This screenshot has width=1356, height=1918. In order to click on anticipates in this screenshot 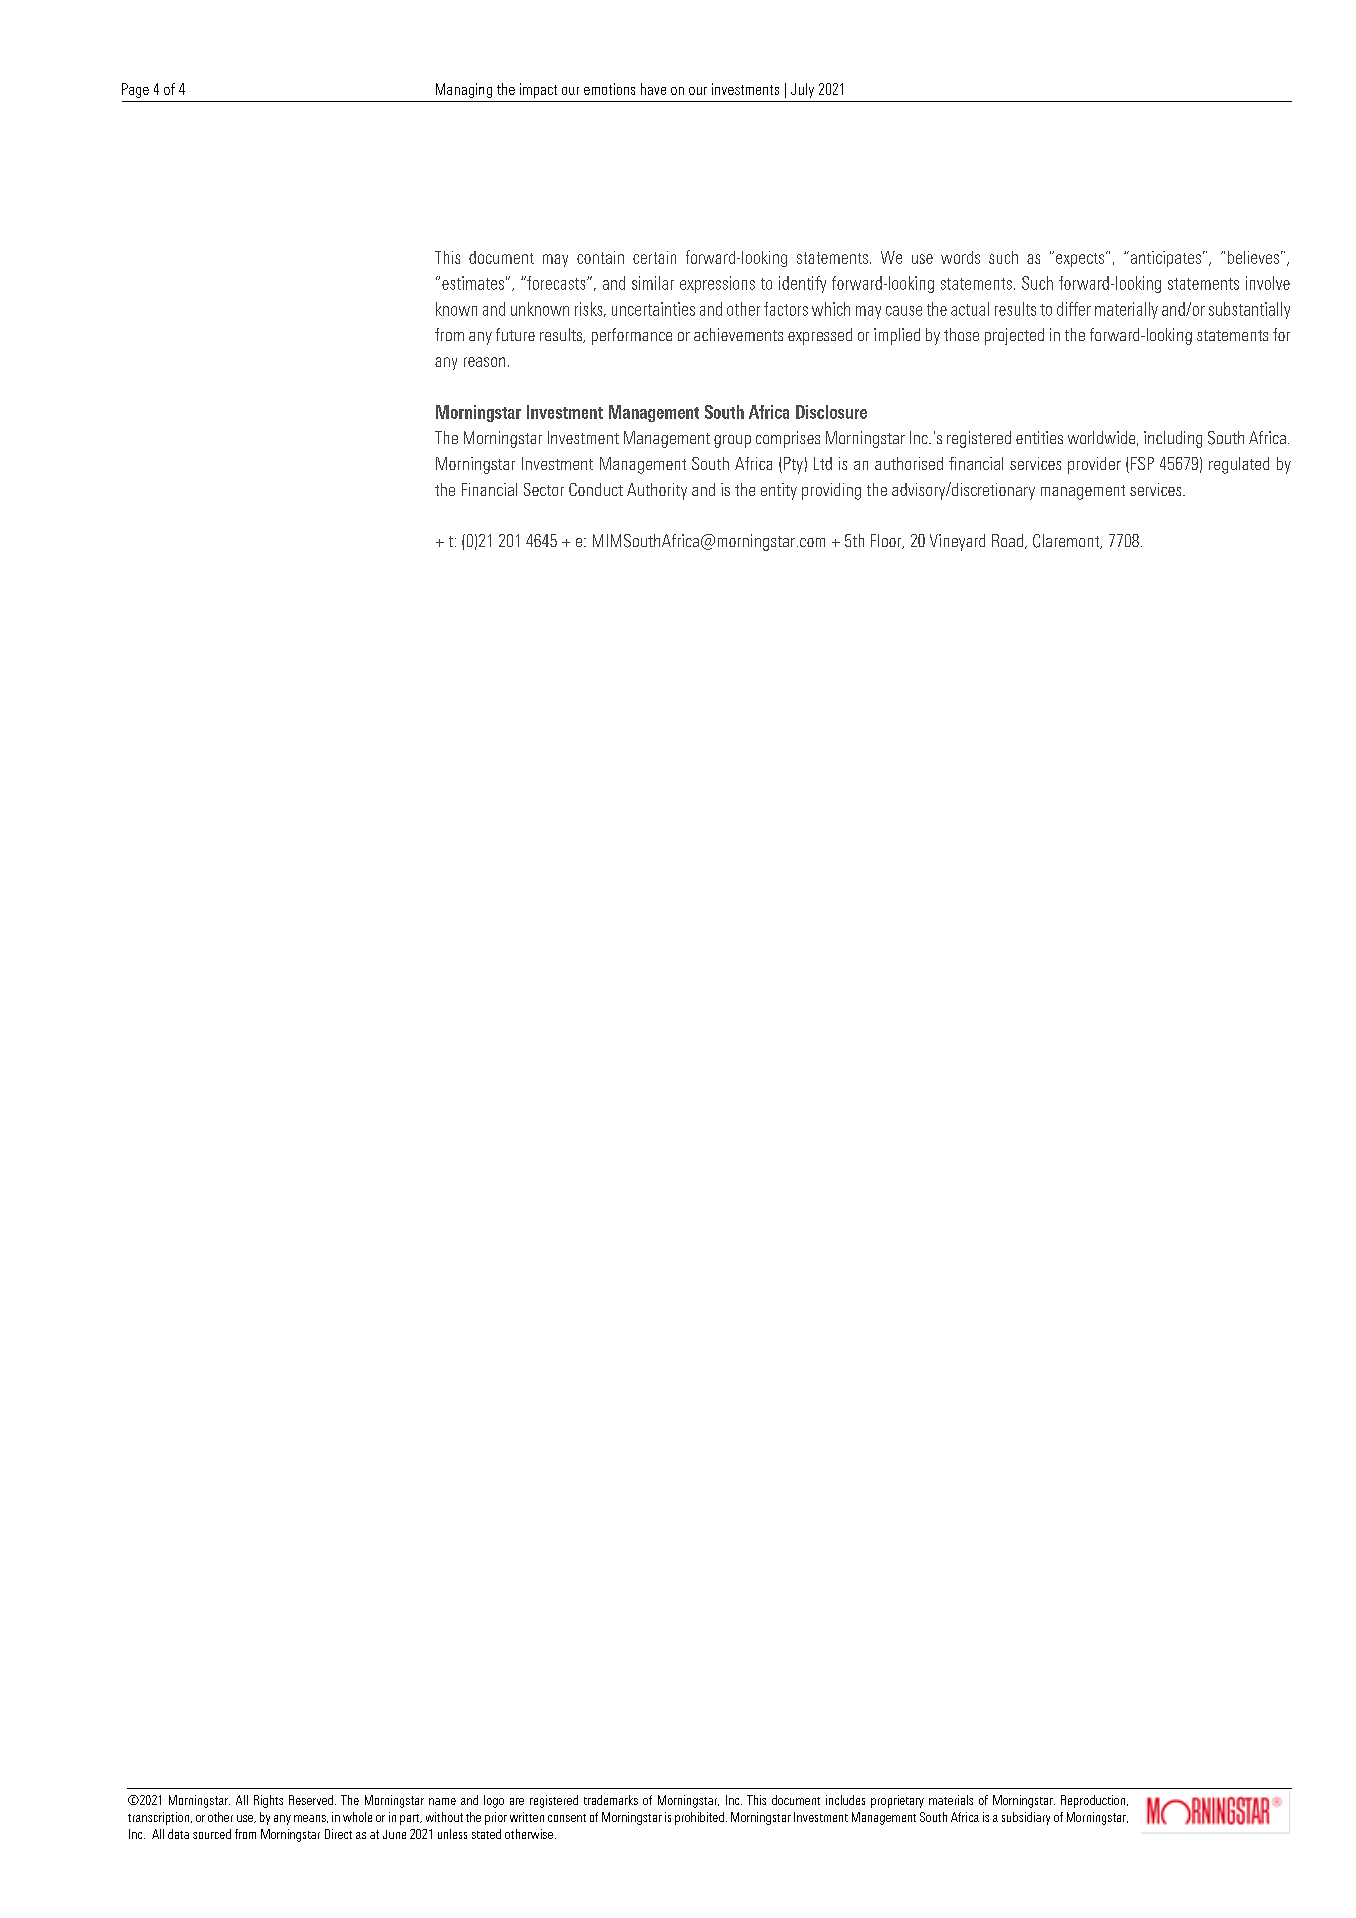, I will do `click(1164, 259)`.
